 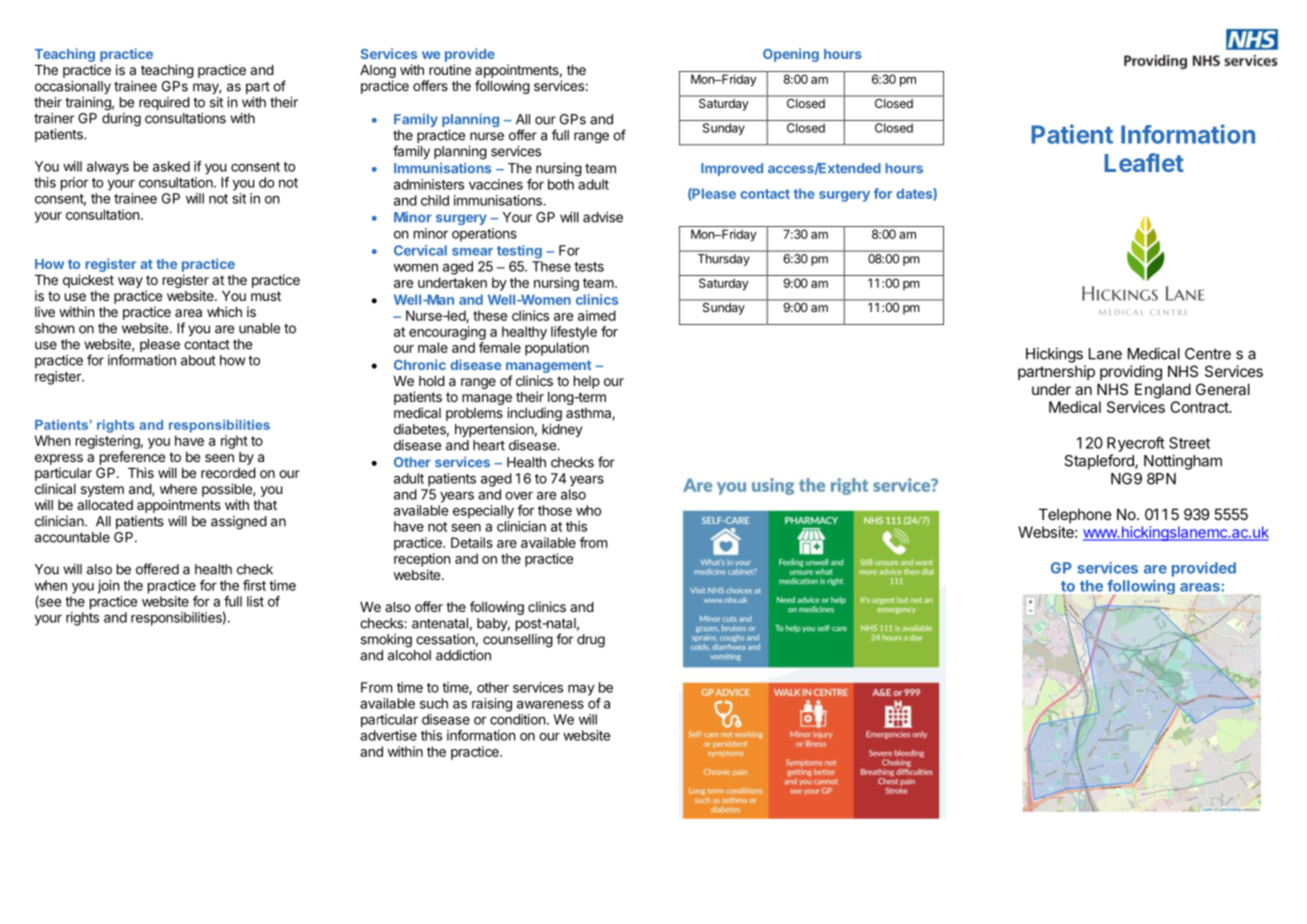 What do you see at coordinates (1208, 354) in the screenshot?
I see `Centre` at bounding box center [1208, 354].
